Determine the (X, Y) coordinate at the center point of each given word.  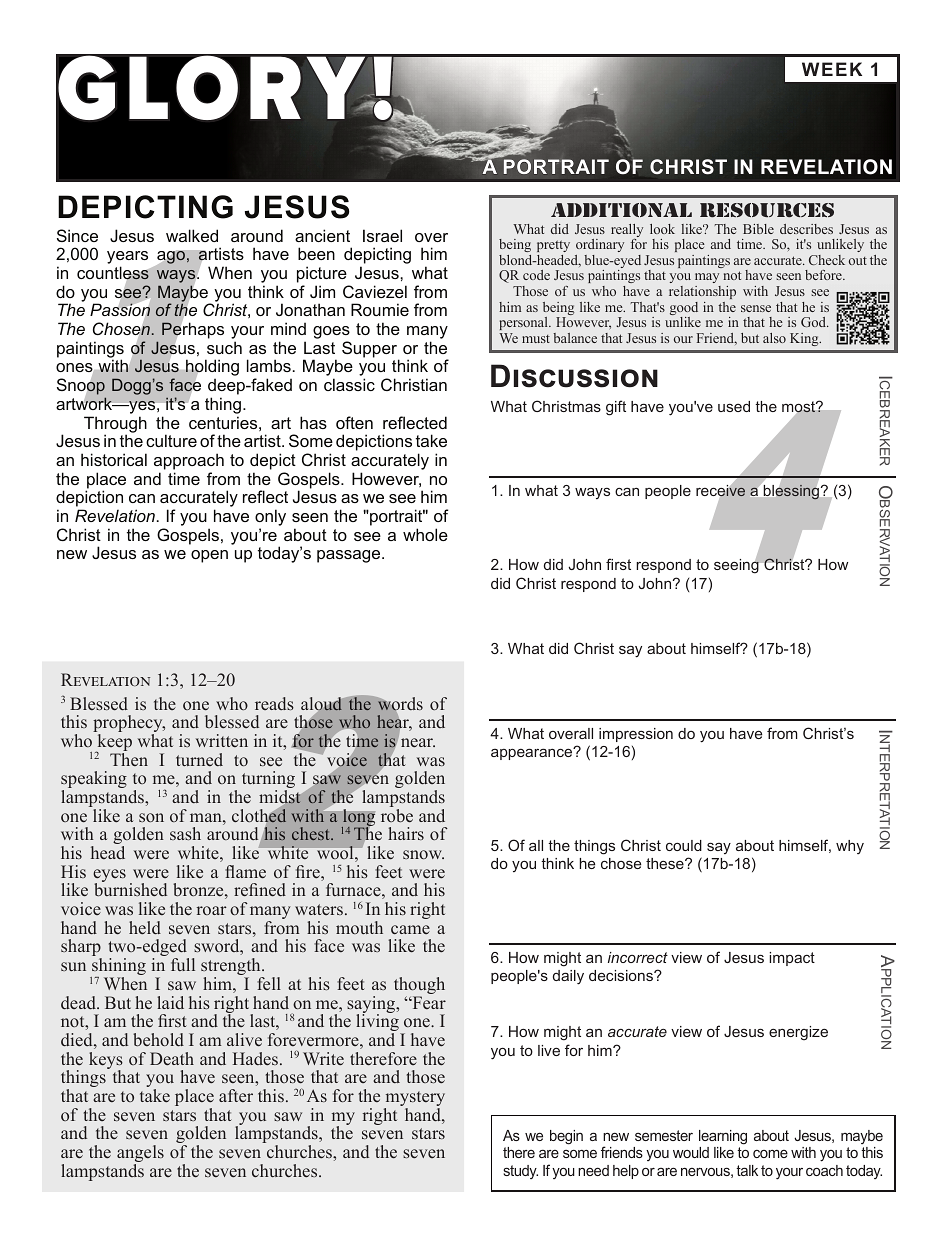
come (770, 1154)
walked (192, 235)
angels (140, 1155)
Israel (382, 235)
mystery (414, 1100)
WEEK (832, 69)
